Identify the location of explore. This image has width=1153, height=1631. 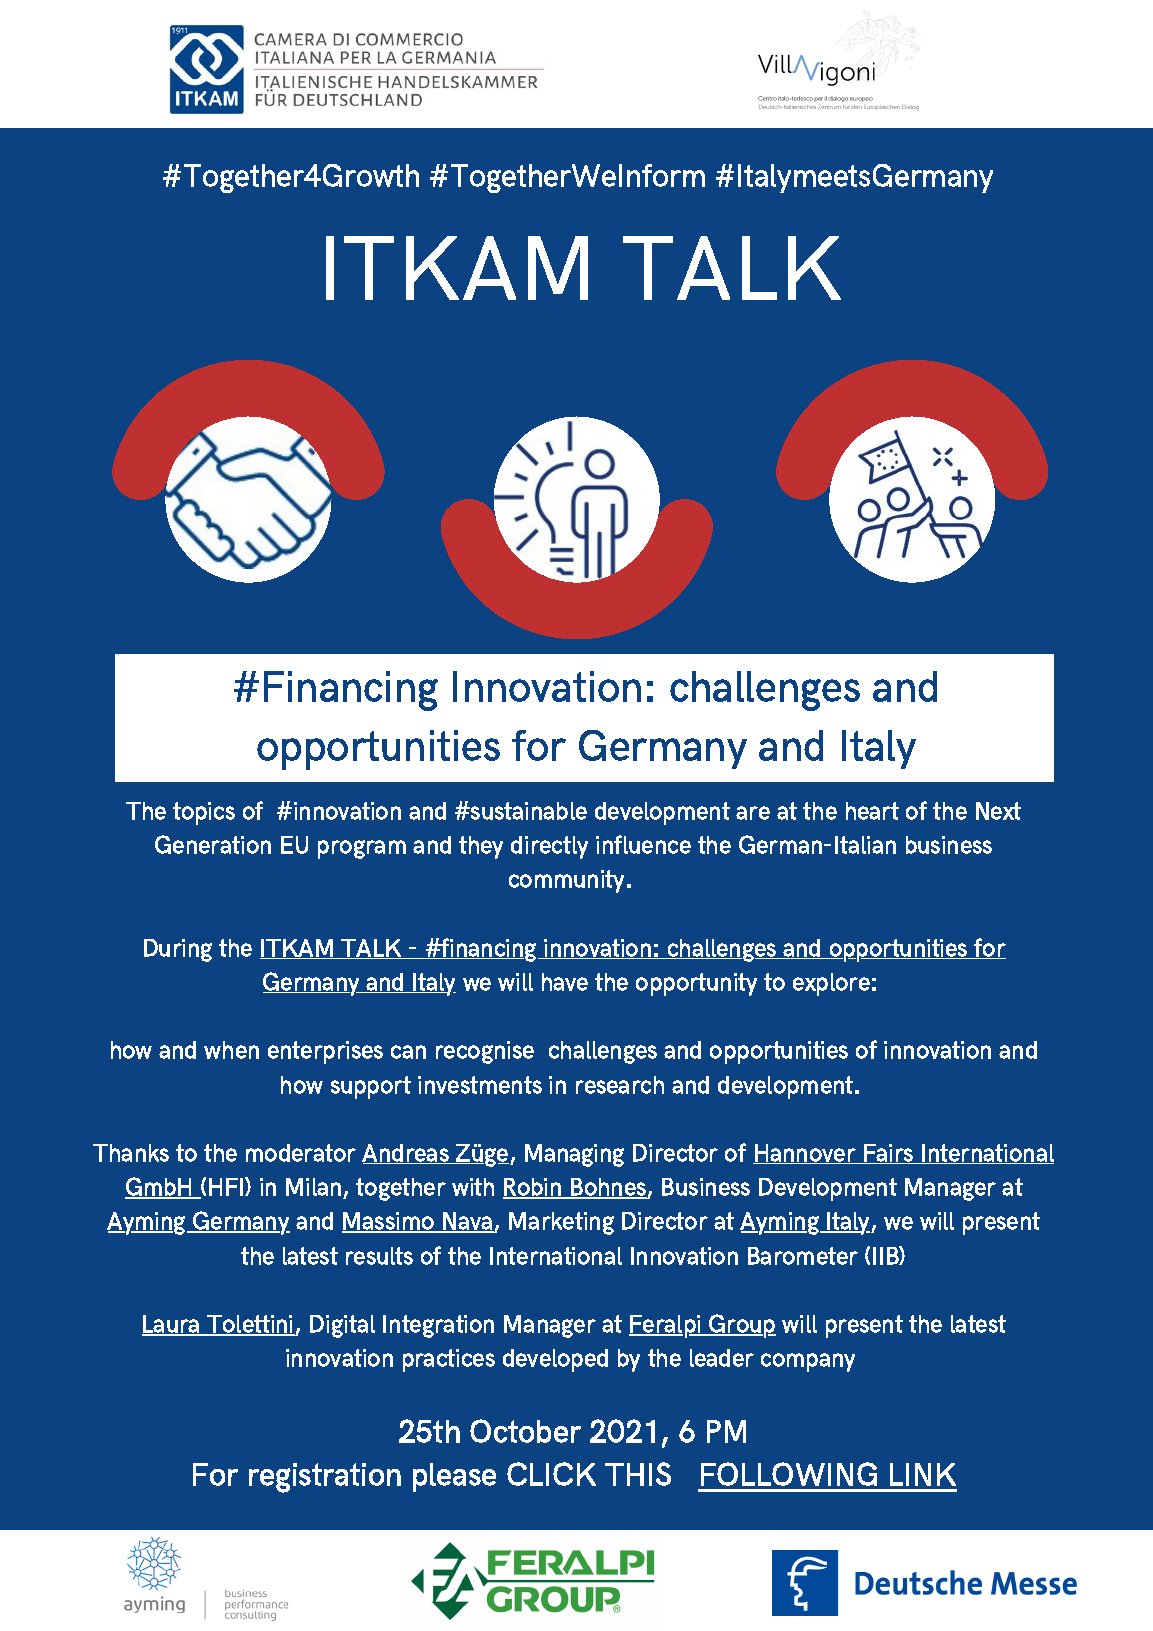
(831, 984).
